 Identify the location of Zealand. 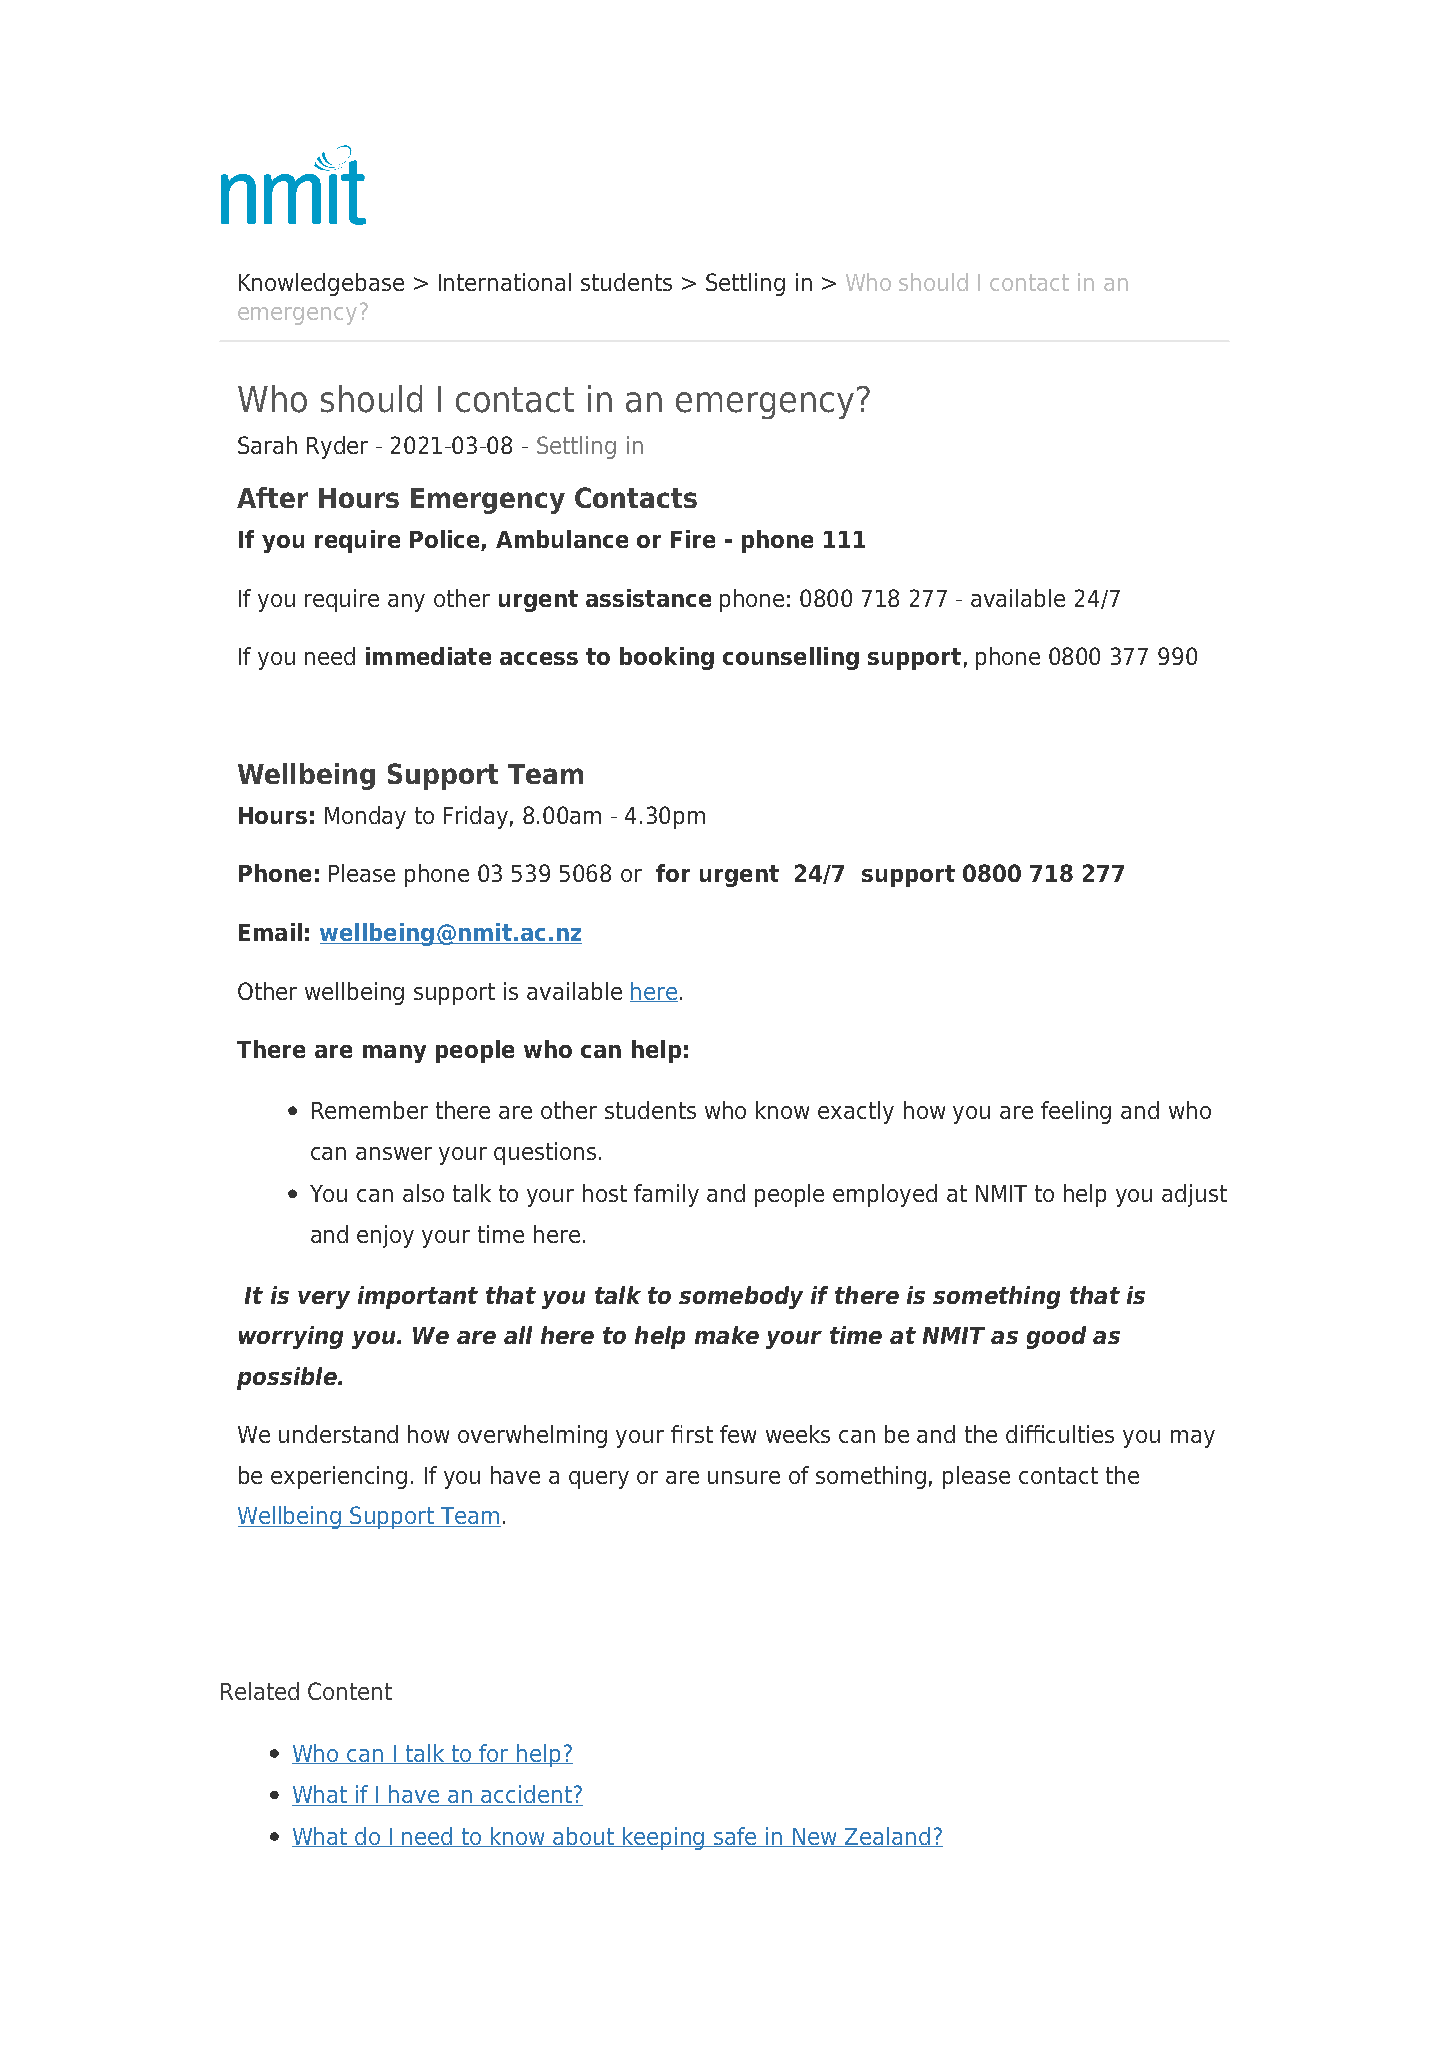
(887, 1837).
